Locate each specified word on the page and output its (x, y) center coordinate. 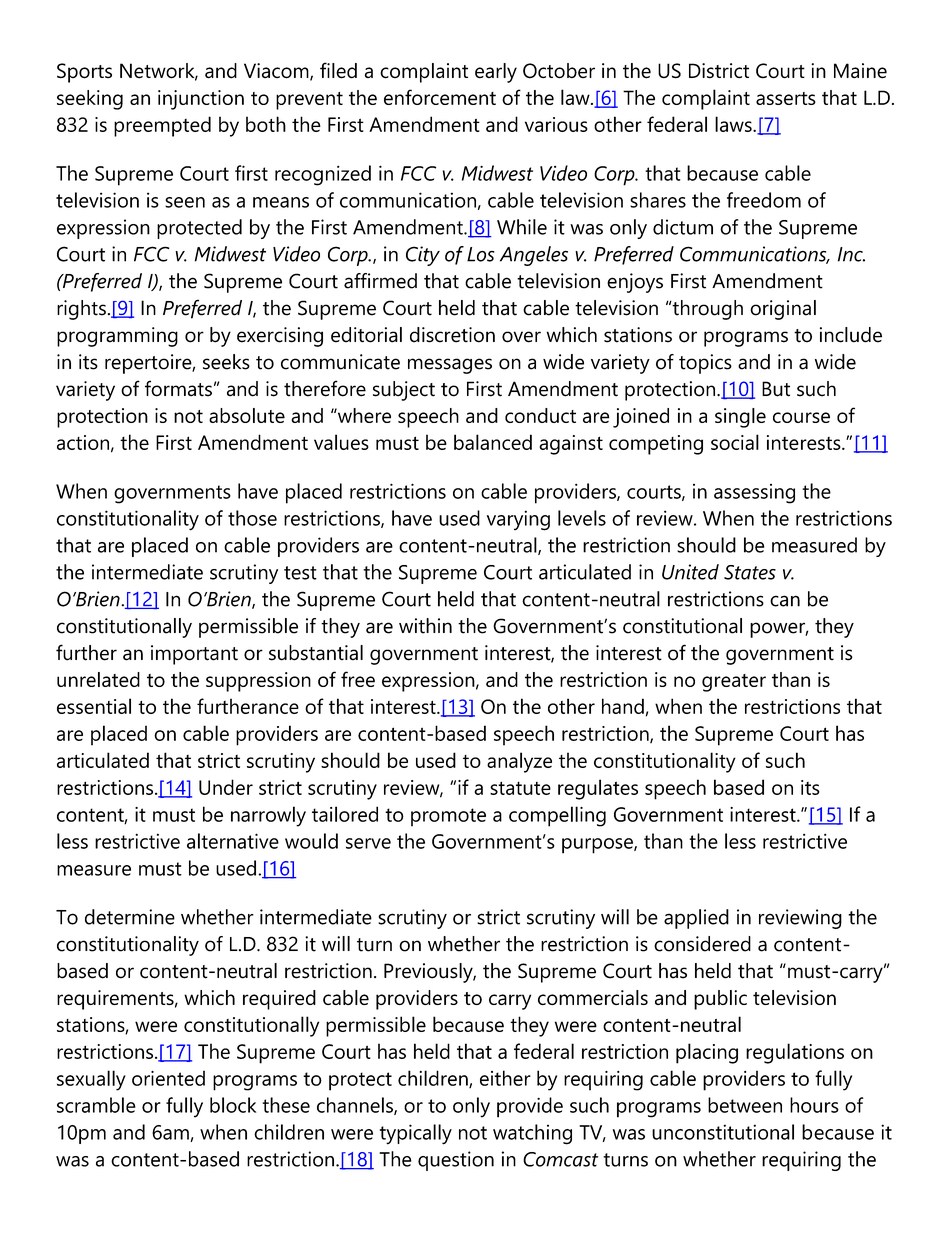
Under (226, 787)
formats (178, 388)
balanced (493, 442)
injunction (201, 100)
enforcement (440, 97)
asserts (786, 98)
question (456, 1161)
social (735, 442)
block (233, 1105)
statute (520, 788)
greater (734, 683)
